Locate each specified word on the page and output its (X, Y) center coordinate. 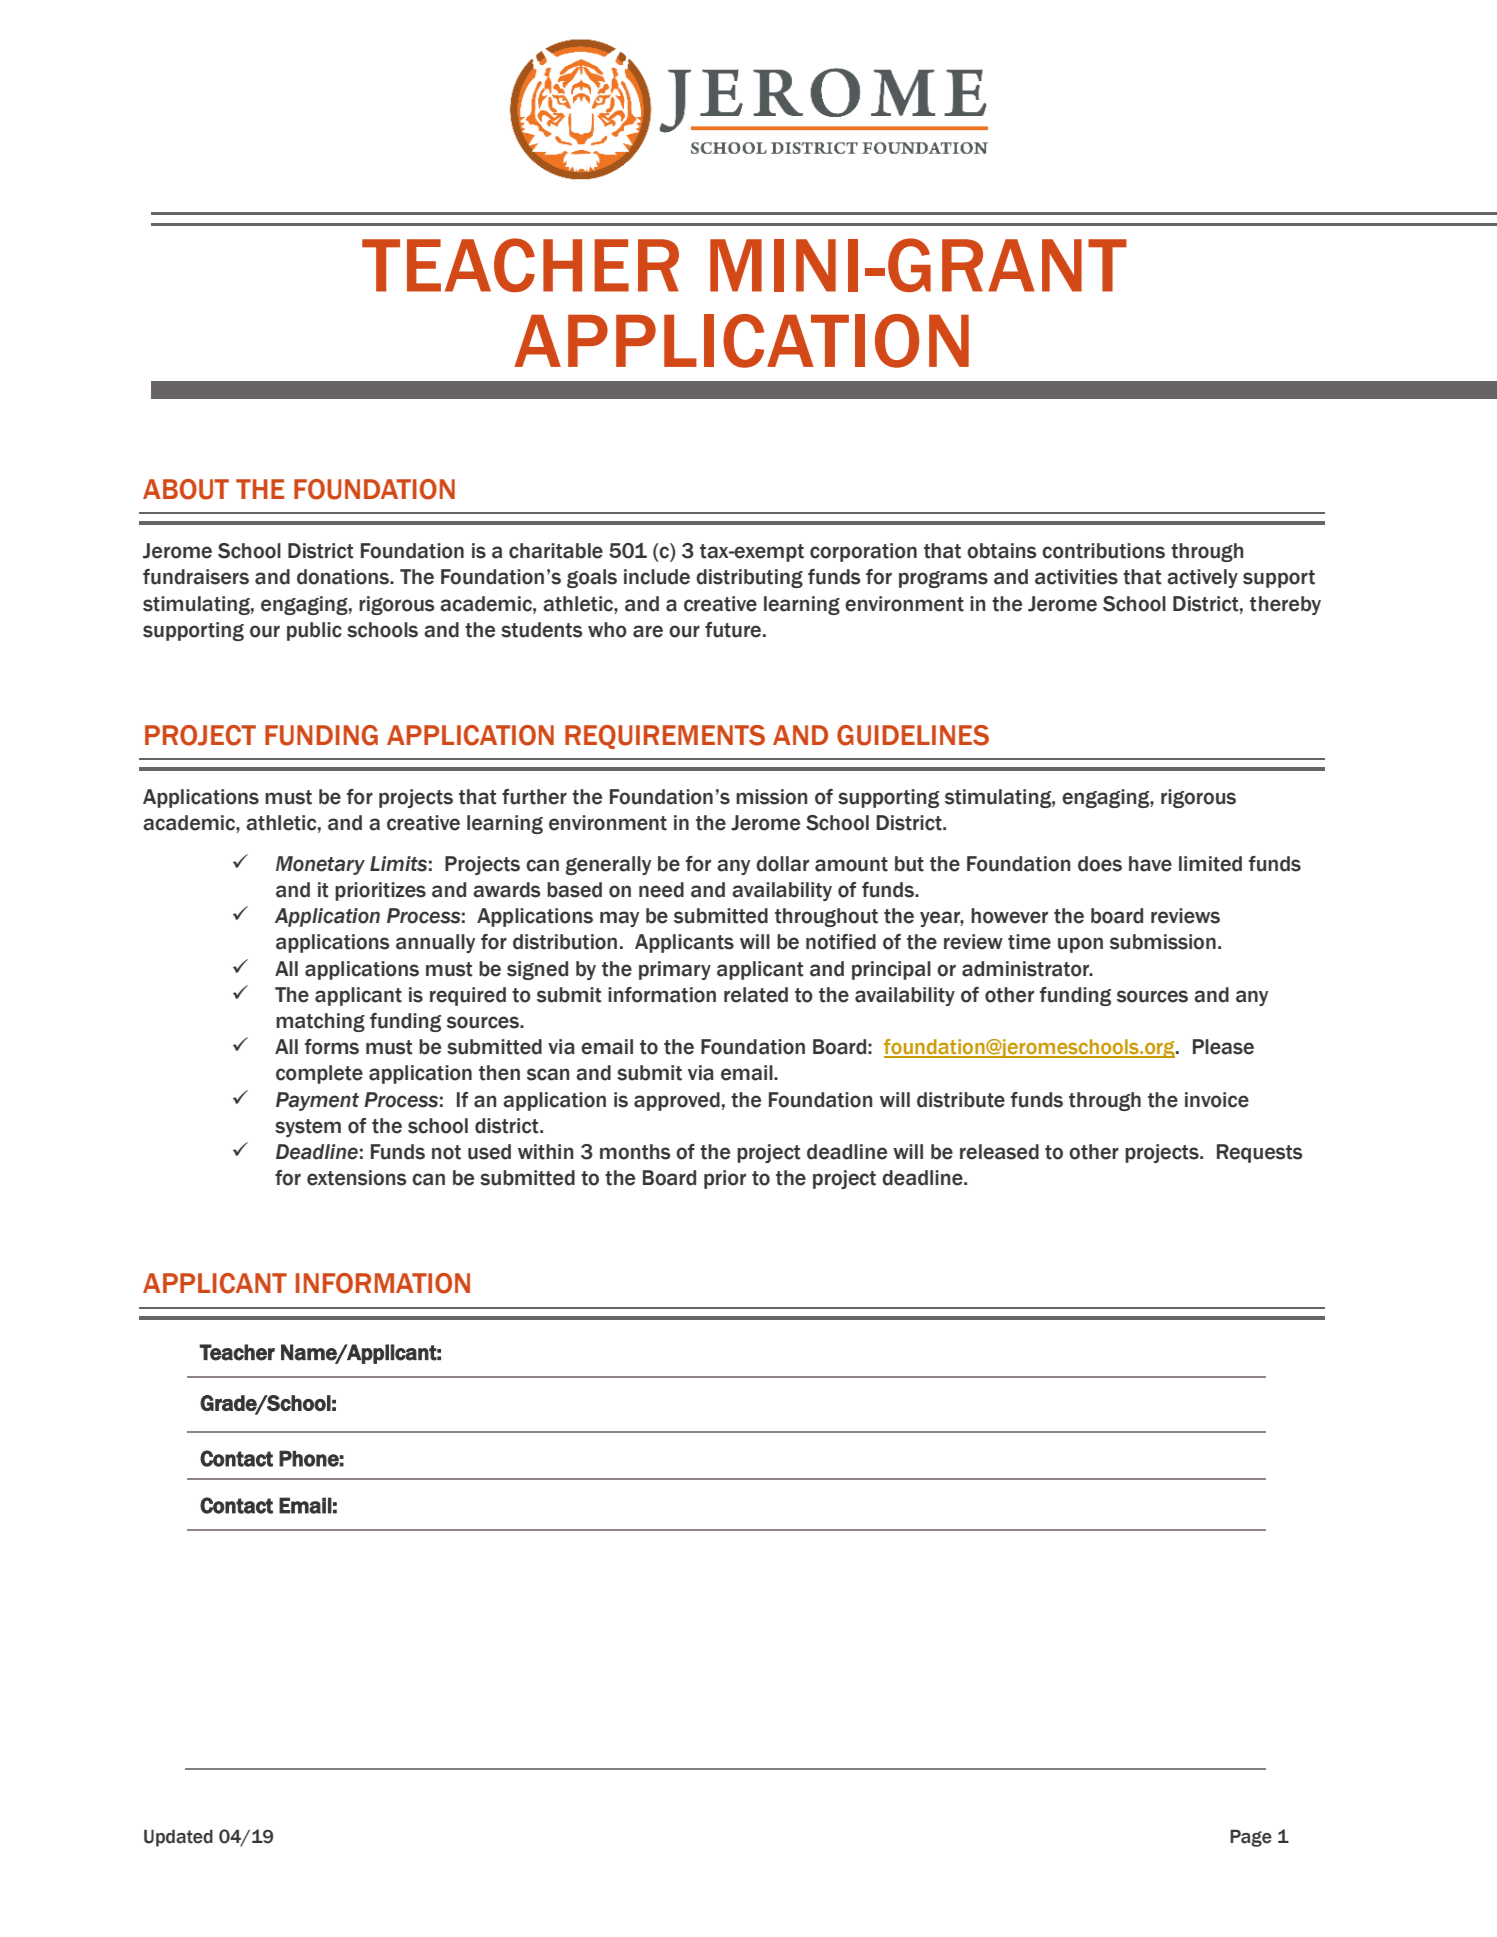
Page (1251, 1838)
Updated (178, 1838)
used (489, 1152)
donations (344, 577)
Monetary (320, 865)
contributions (1103, 551)
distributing (749, 578)
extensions (357, 1178)
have (1150, 864)
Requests (1260, 1153)
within (545, 1152)
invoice (1217, 1100)
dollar (782, 864)
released (999, 1152)
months (635, 1152)
